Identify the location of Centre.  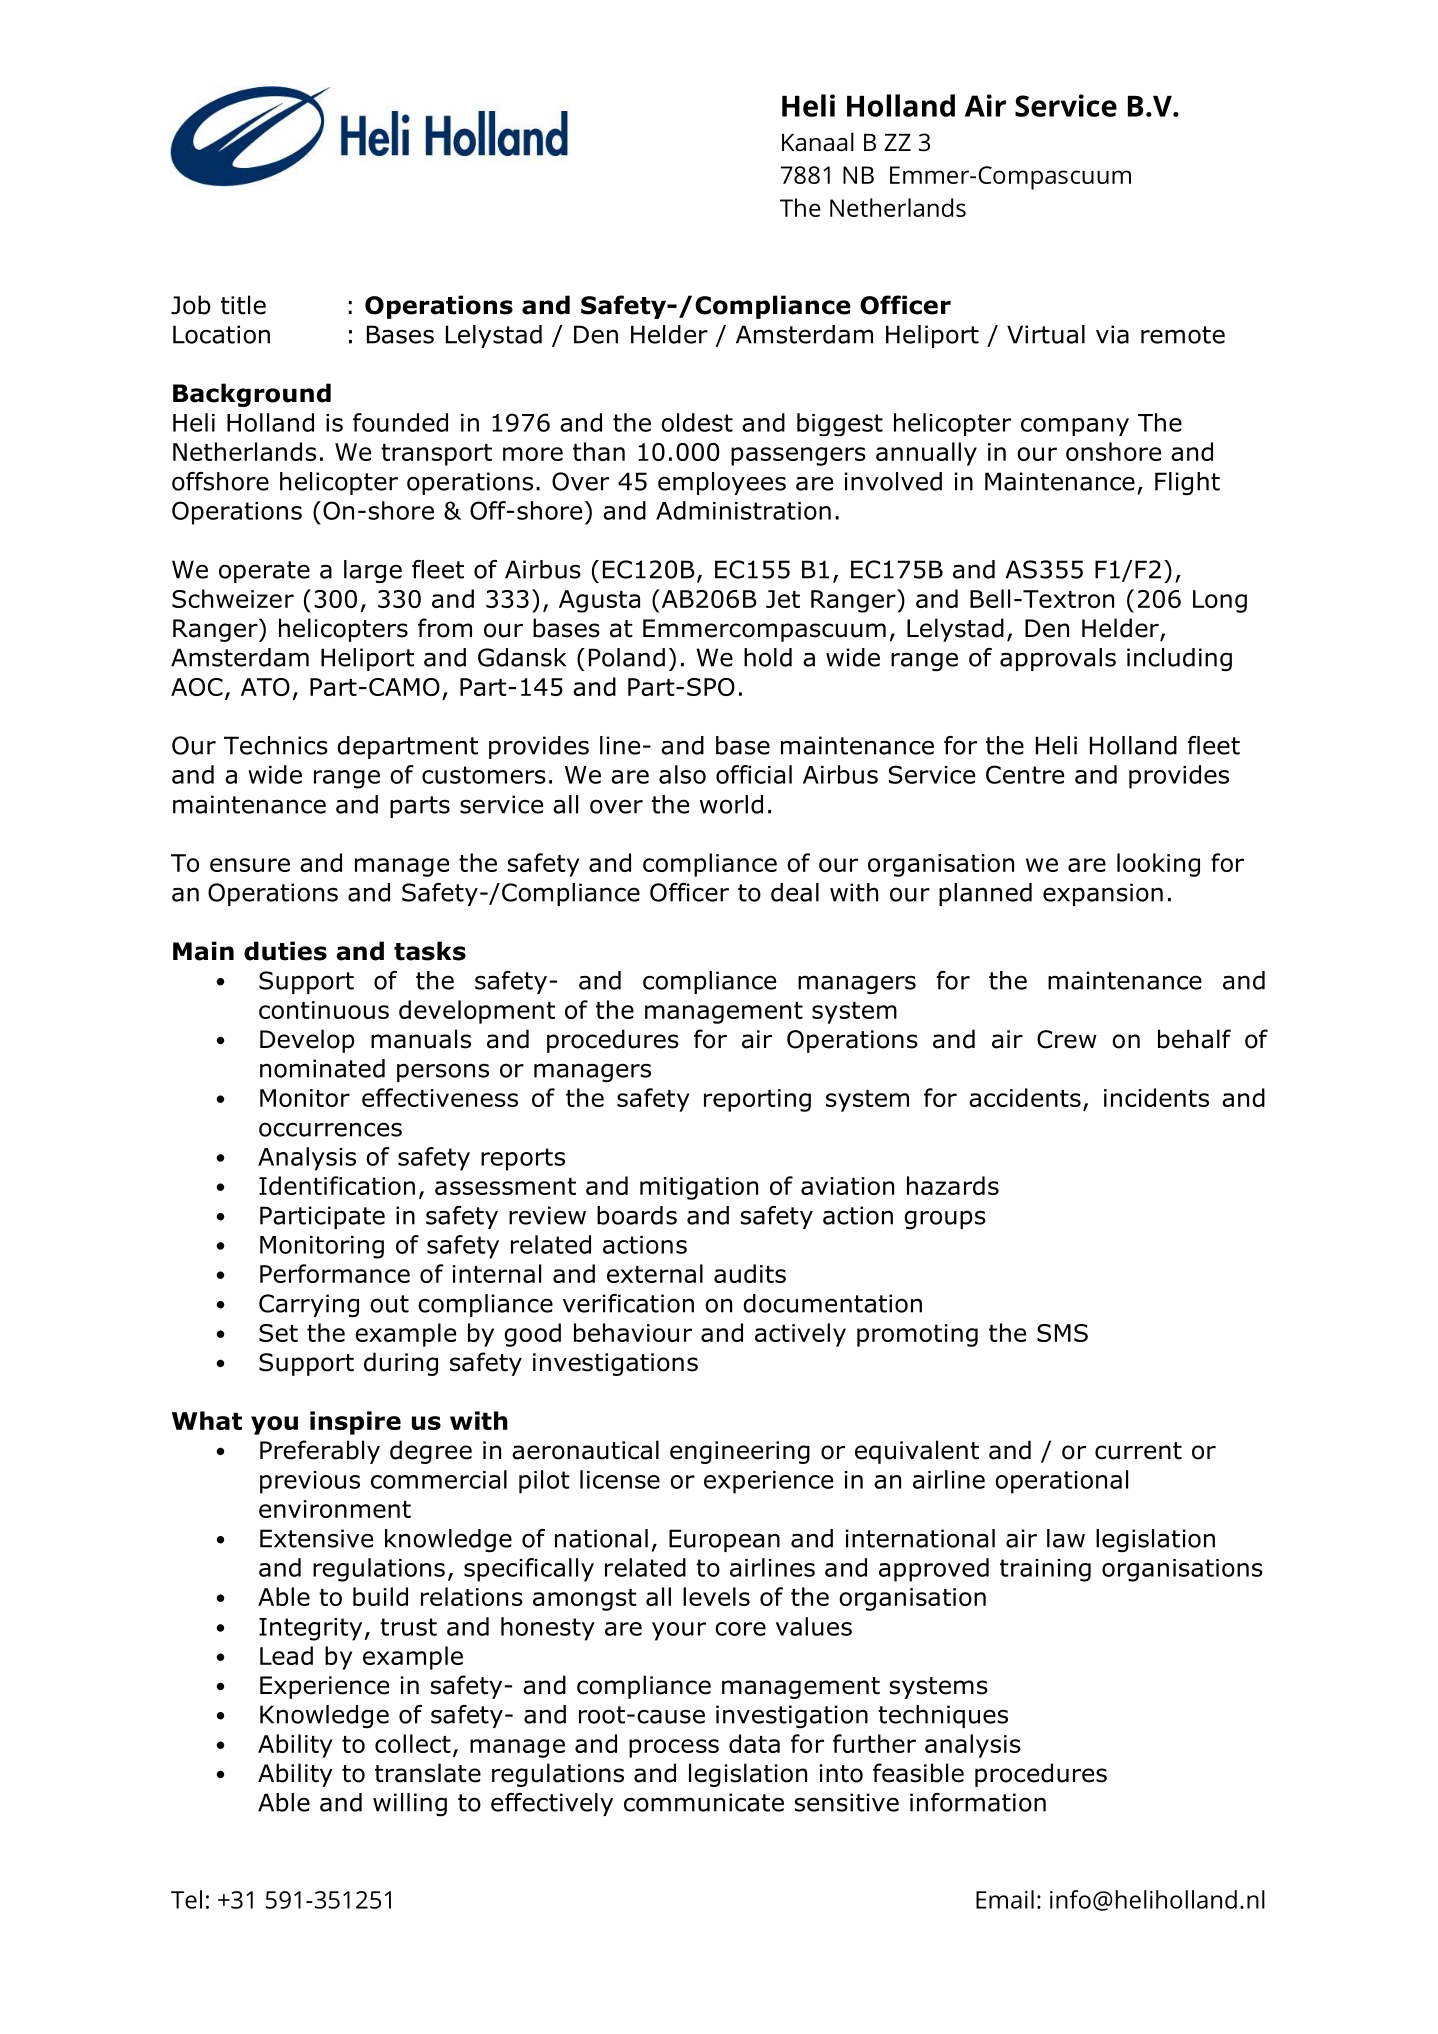
(1025, 774).
